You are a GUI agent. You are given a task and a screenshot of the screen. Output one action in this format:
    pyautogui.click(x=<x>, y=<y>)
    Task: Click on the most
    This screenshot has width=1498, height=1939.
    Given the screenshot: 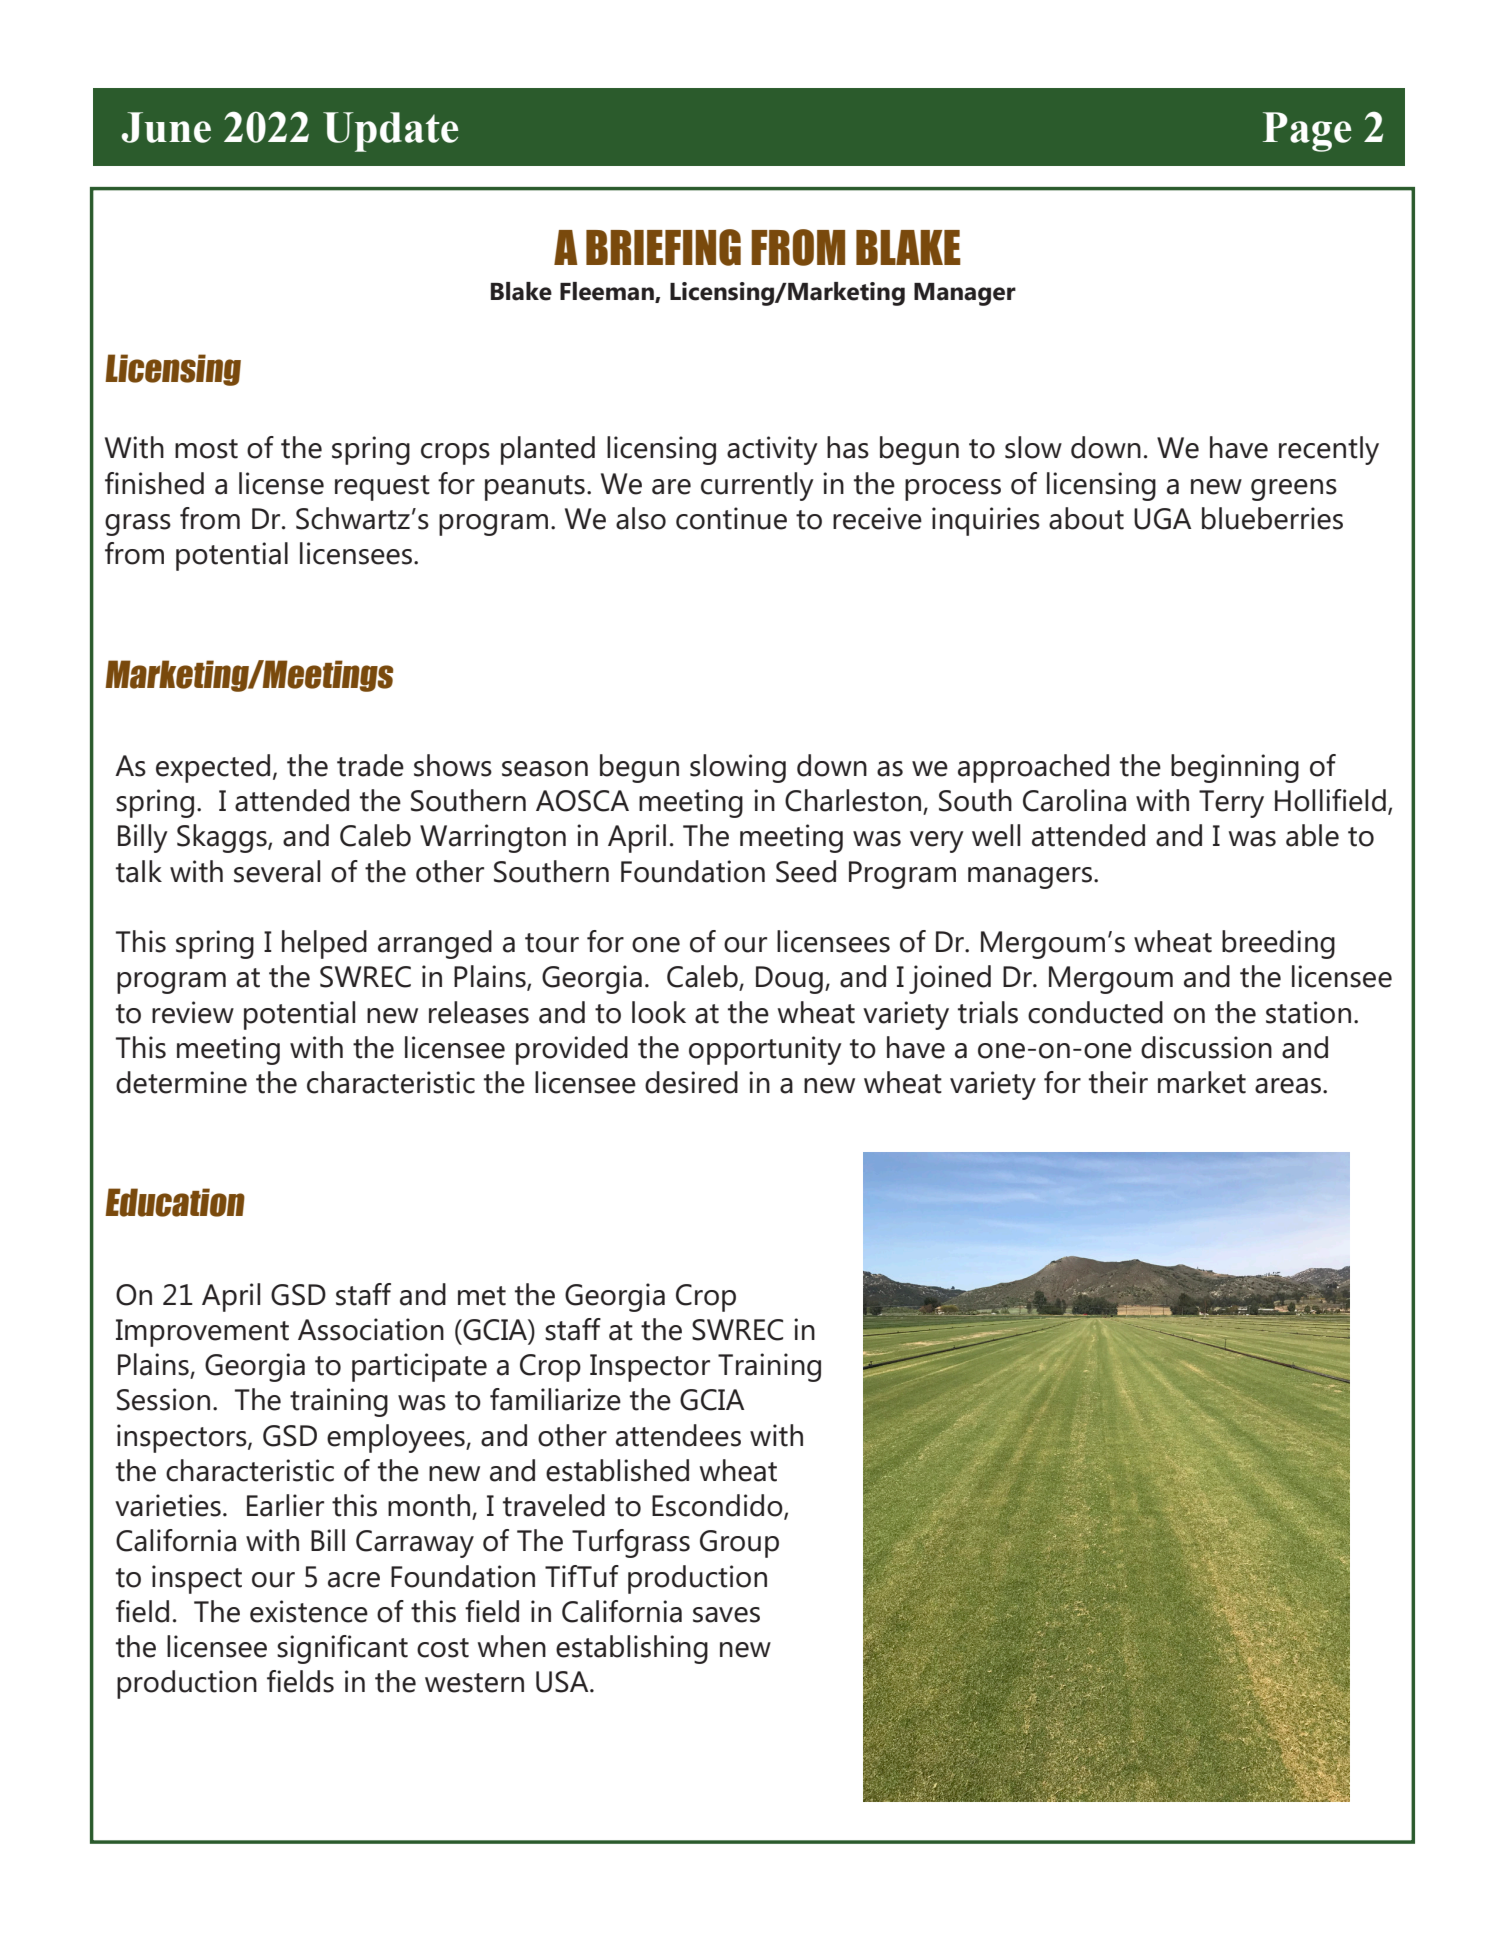 What is the action you would take?
    pyautogui.click(x=206, y=449)
